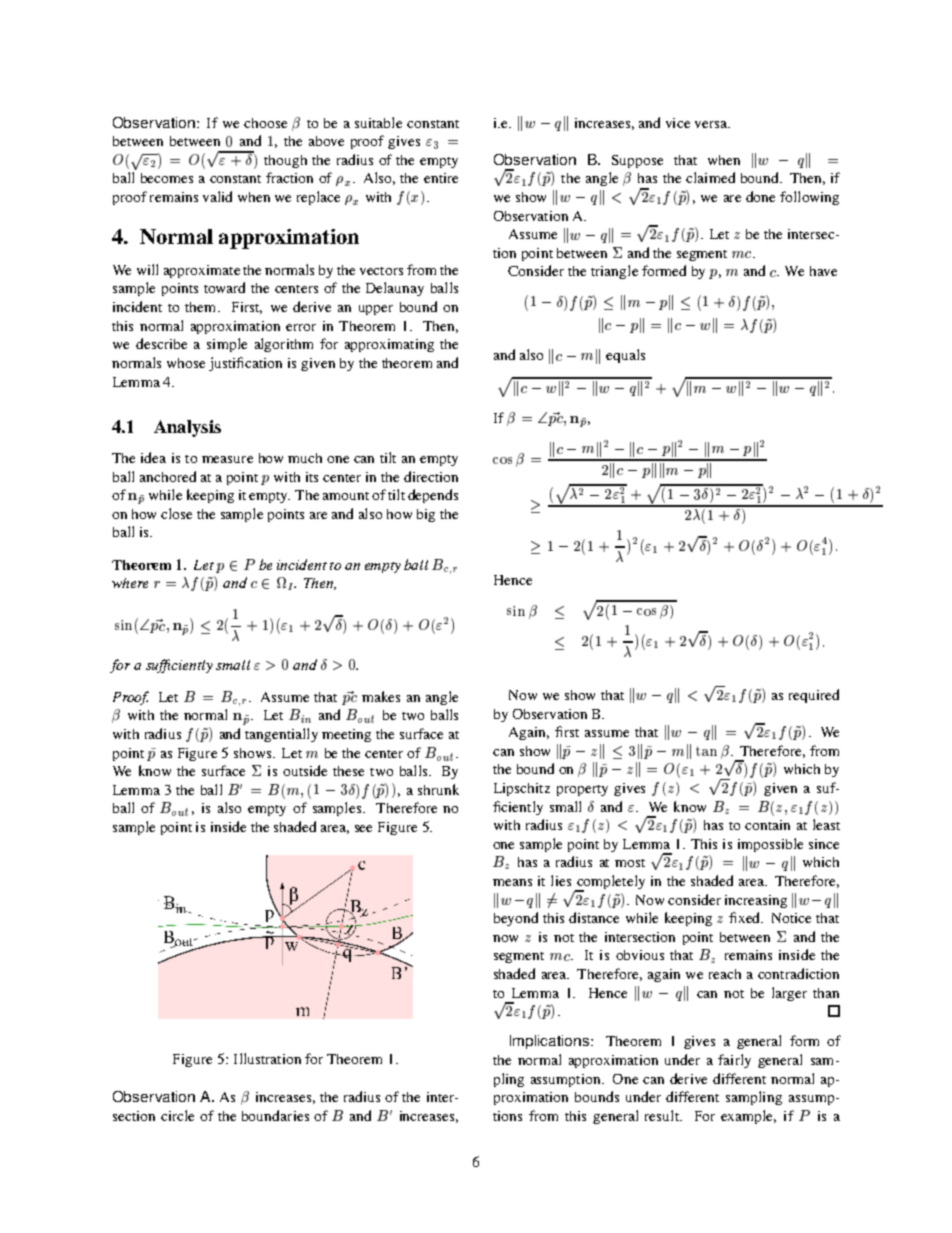 This screenshot has width=952, height=1233. I want to click on fairly, so click(734, 1061).
